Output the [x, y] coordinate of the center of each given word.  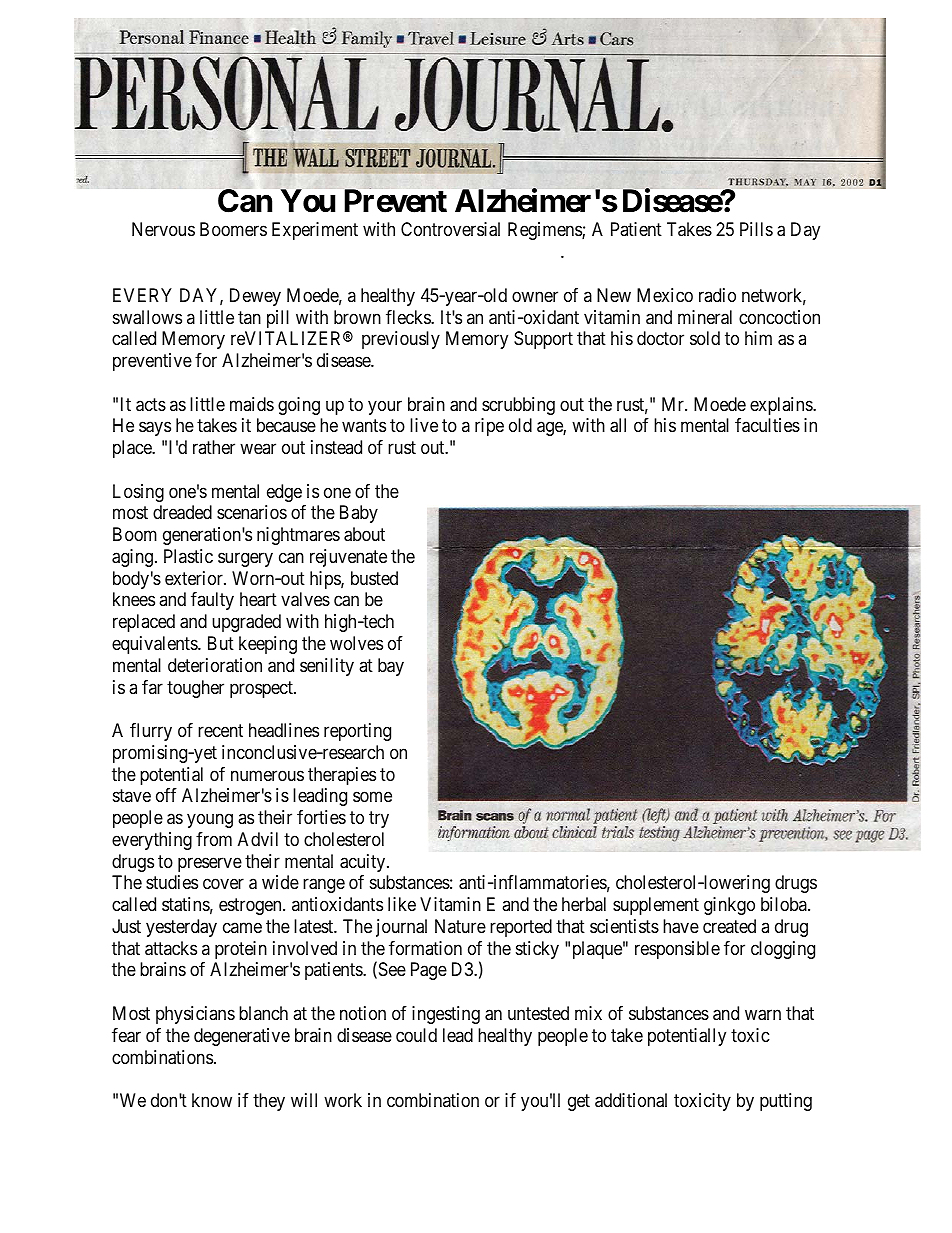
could [416, 1035]
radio [717, 295]
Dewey [255, 297]
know [212, 1100]
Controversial [450, 229]
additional [631, 1100]
